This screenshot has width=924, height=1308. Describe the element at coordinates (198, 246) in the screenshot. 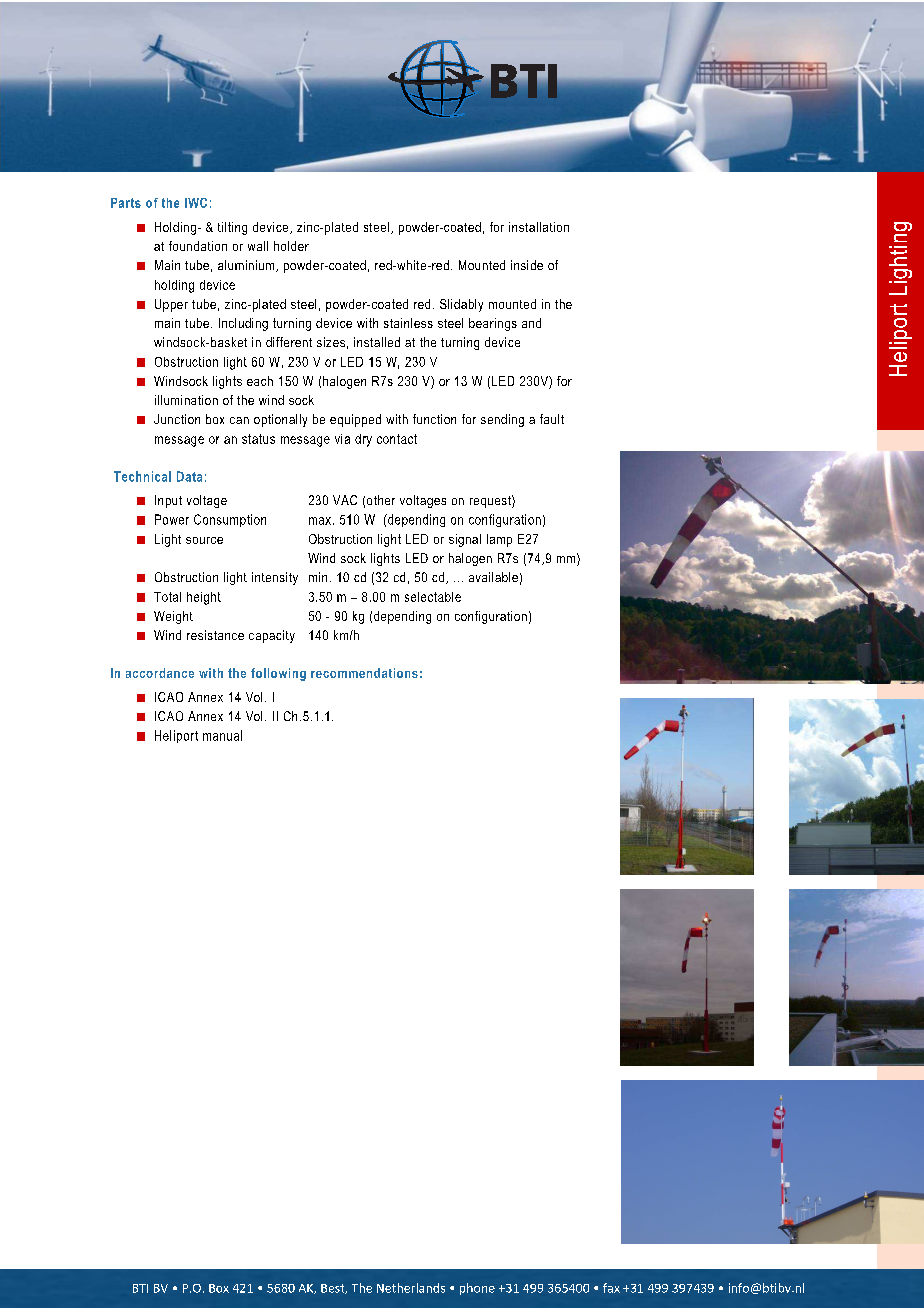

I see `foundation` at that location.
